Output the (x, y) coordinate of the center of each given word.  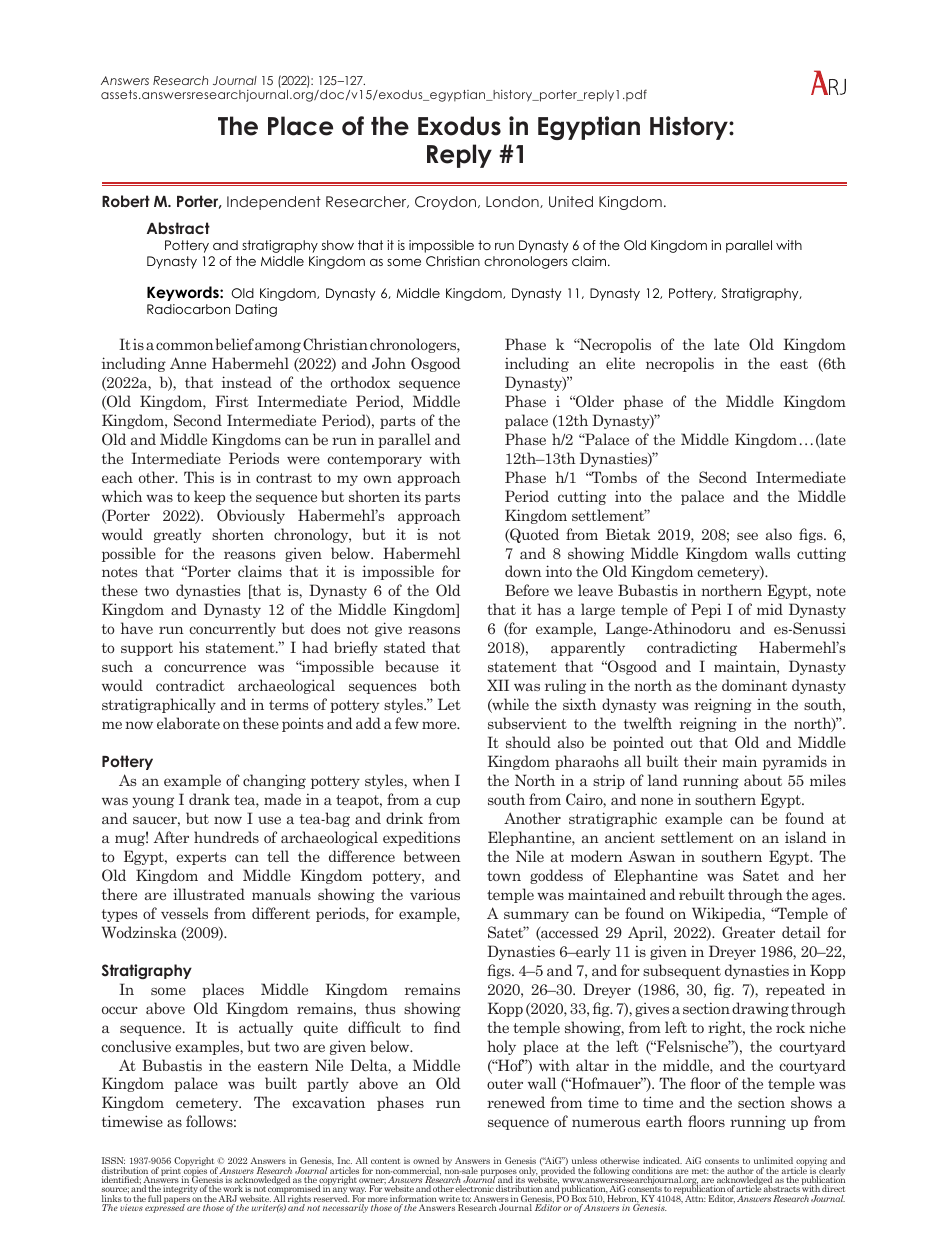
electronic (474, 1188)
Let (449, 704)
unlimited (773, 1160)
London (513, 202)
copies (194, 1171)
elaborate (188, 723)
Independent (274, 203)
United (571, 202)
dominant (754, 685)
